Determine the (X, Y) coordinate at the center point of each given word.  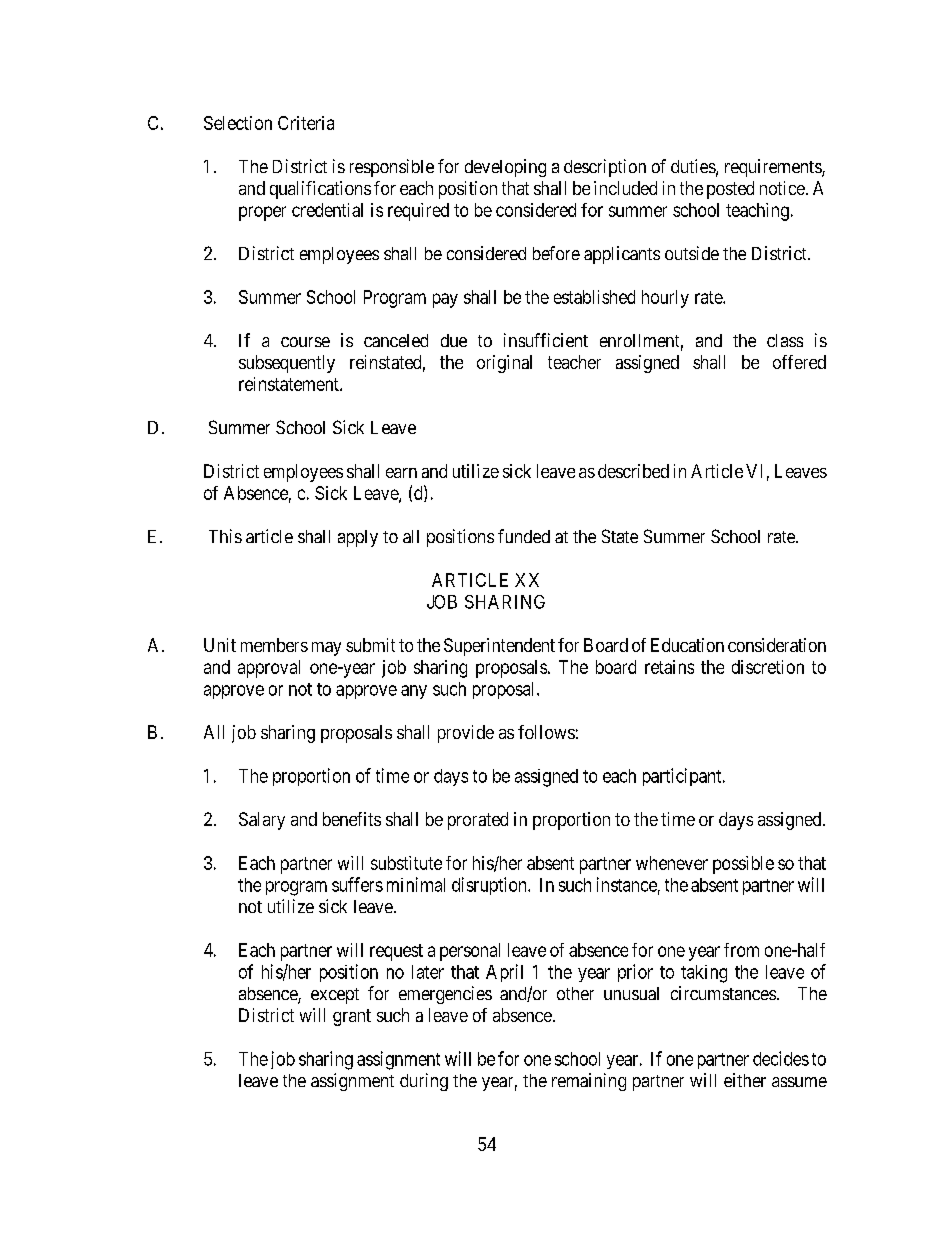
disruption (490, 886)
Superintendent (499, 647)
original (504, 364)
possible (743, 865)
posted (730, 190)
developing (505, 168)
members (274, 645)
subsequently (287, 364)
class (785, 340)
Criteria (306, 123)
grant (352, 1017)
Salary (262, 821)
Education (687, 645)
